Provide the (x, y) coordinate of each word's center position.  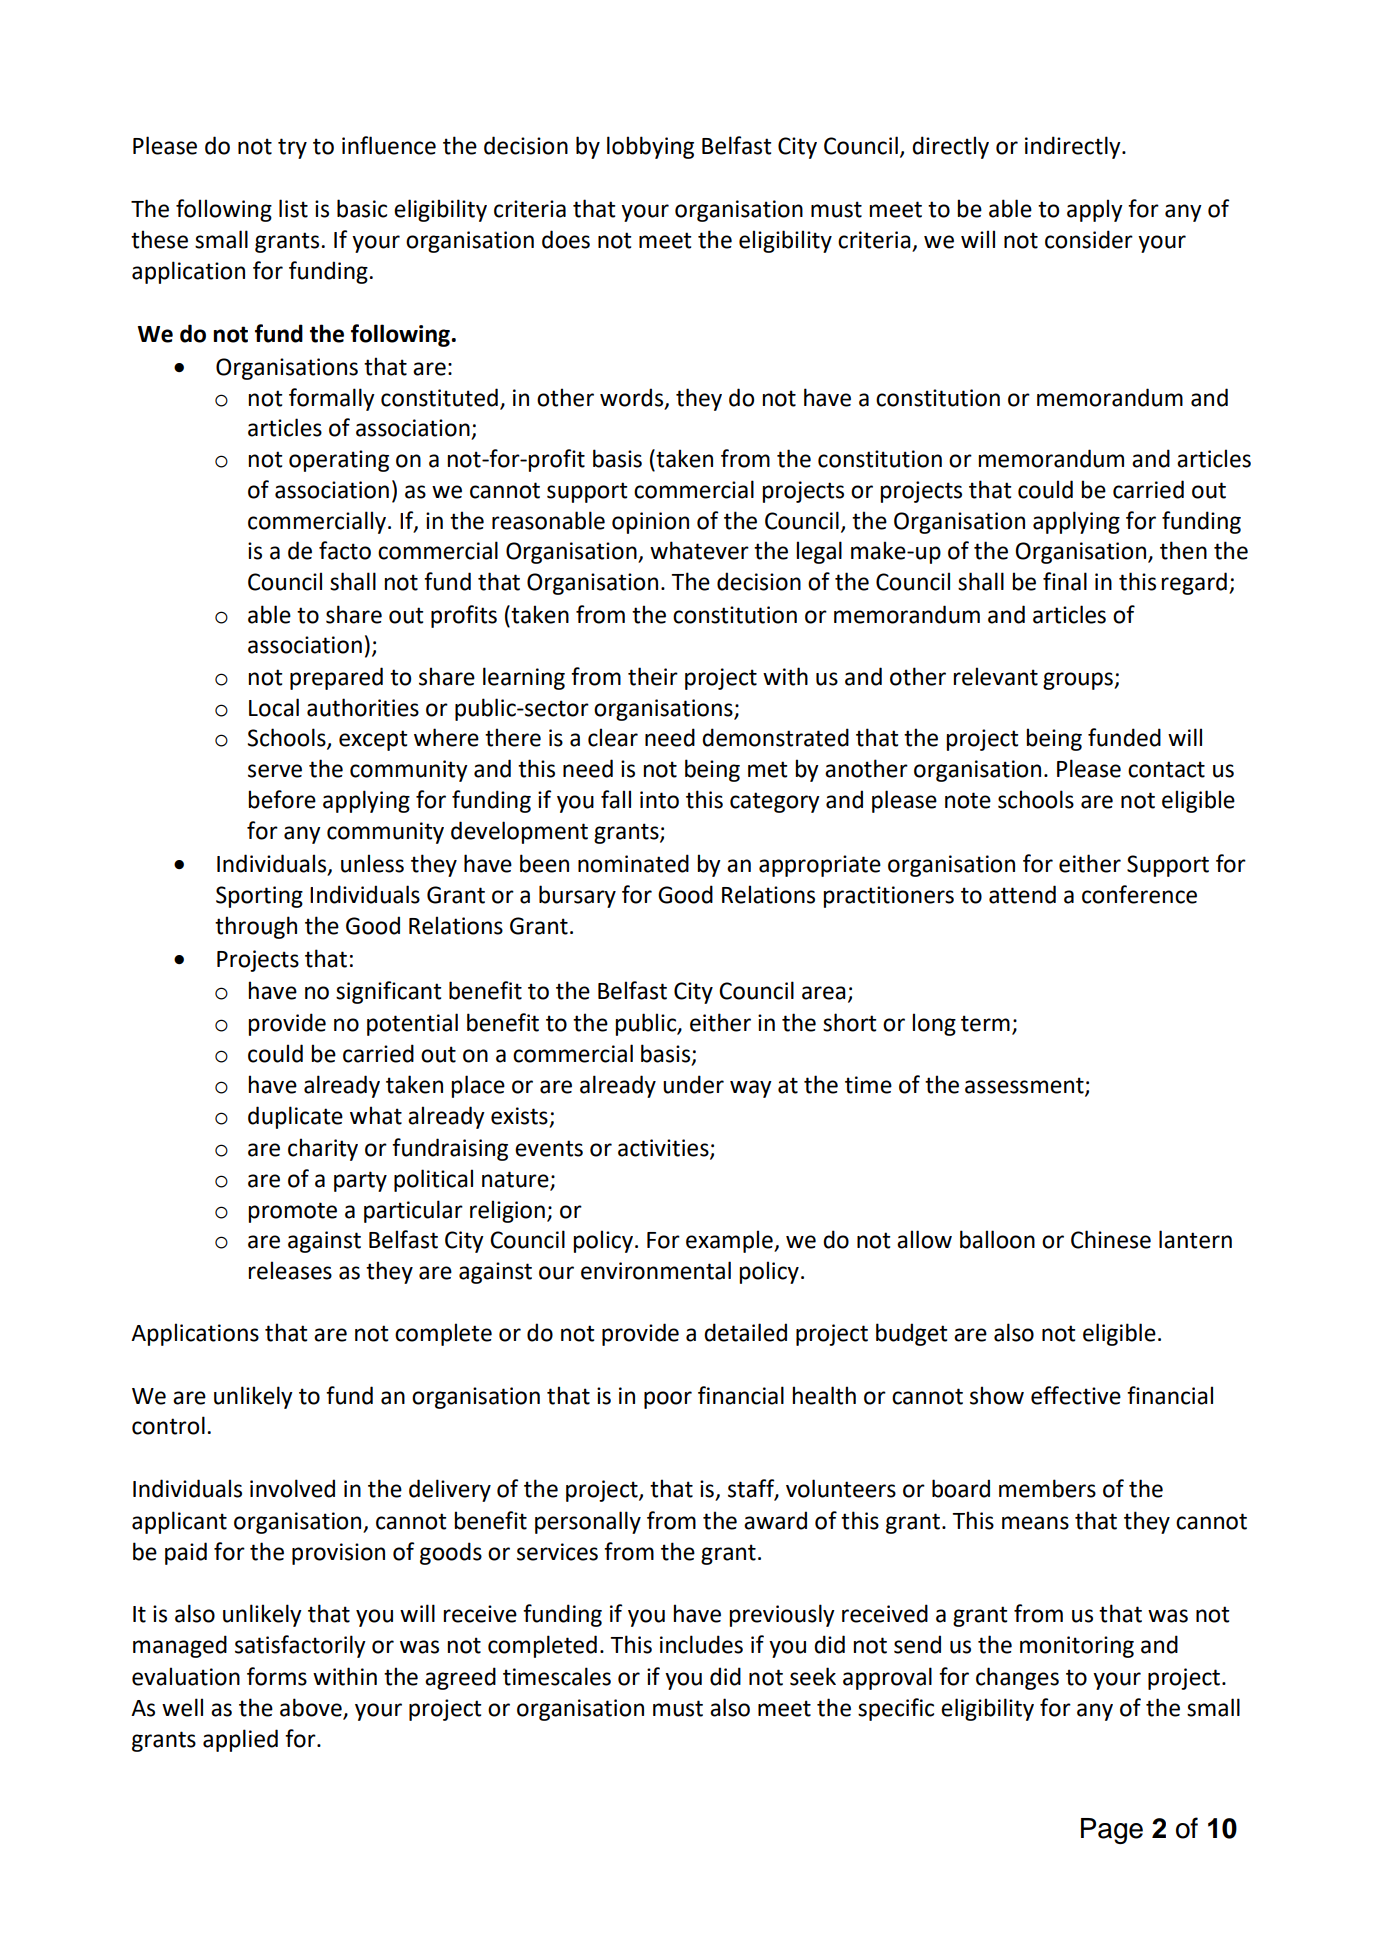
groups (1079, 681)
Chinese (1111, 1239)
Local (274, 707)
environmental (656, 1270)
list (293, 208)
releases (290, 1270)
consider (1089, 239)
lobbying (650, 147)
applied (240, 1740)
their (653, 676)
